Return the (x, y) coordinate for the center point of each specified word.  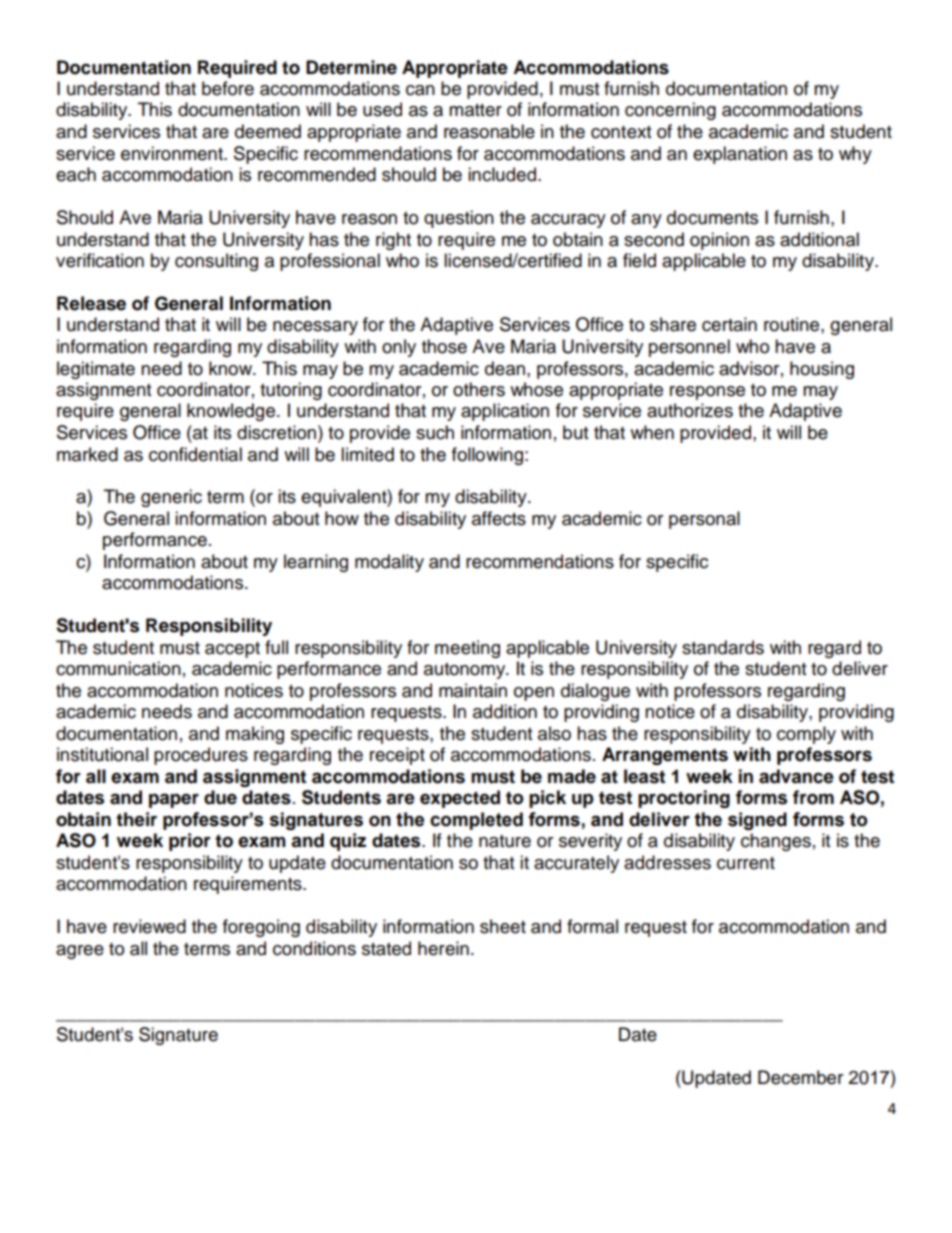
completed (476, 821)
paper (174, 800)
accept (232, 650)
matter (475, 110)
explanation (740, 155)
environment (173, 153)
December (800, 1077)
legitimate (96, 370)
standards (723, 647)
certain (729, 324)
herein (443, 948)
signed (757, 821)
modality (389, 563)
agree (80, 952)
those (444, 346)
